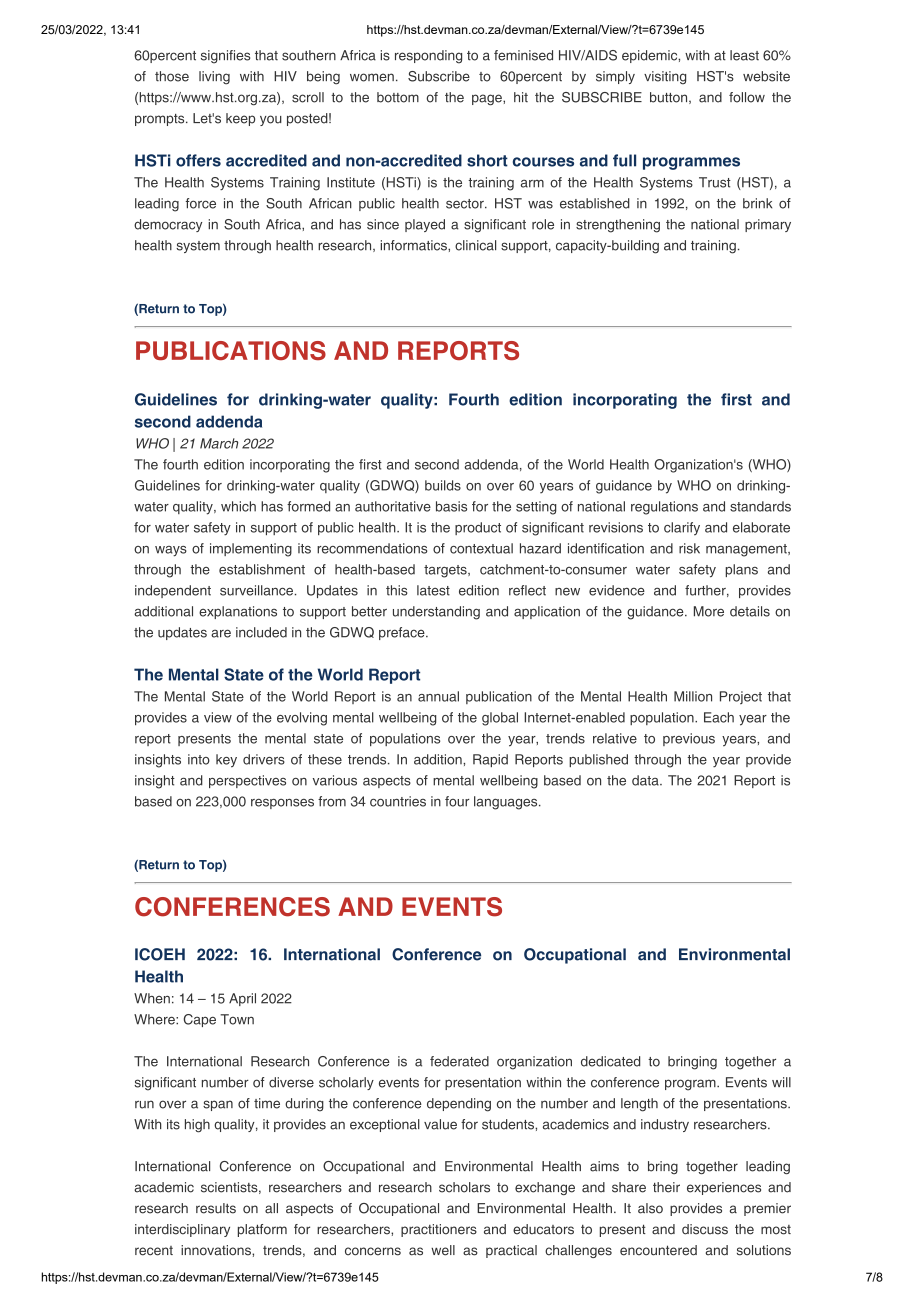  What do you see at coordinates (214, 78) in the screenshot?
I see `living` at bounding box center [214, 78].
